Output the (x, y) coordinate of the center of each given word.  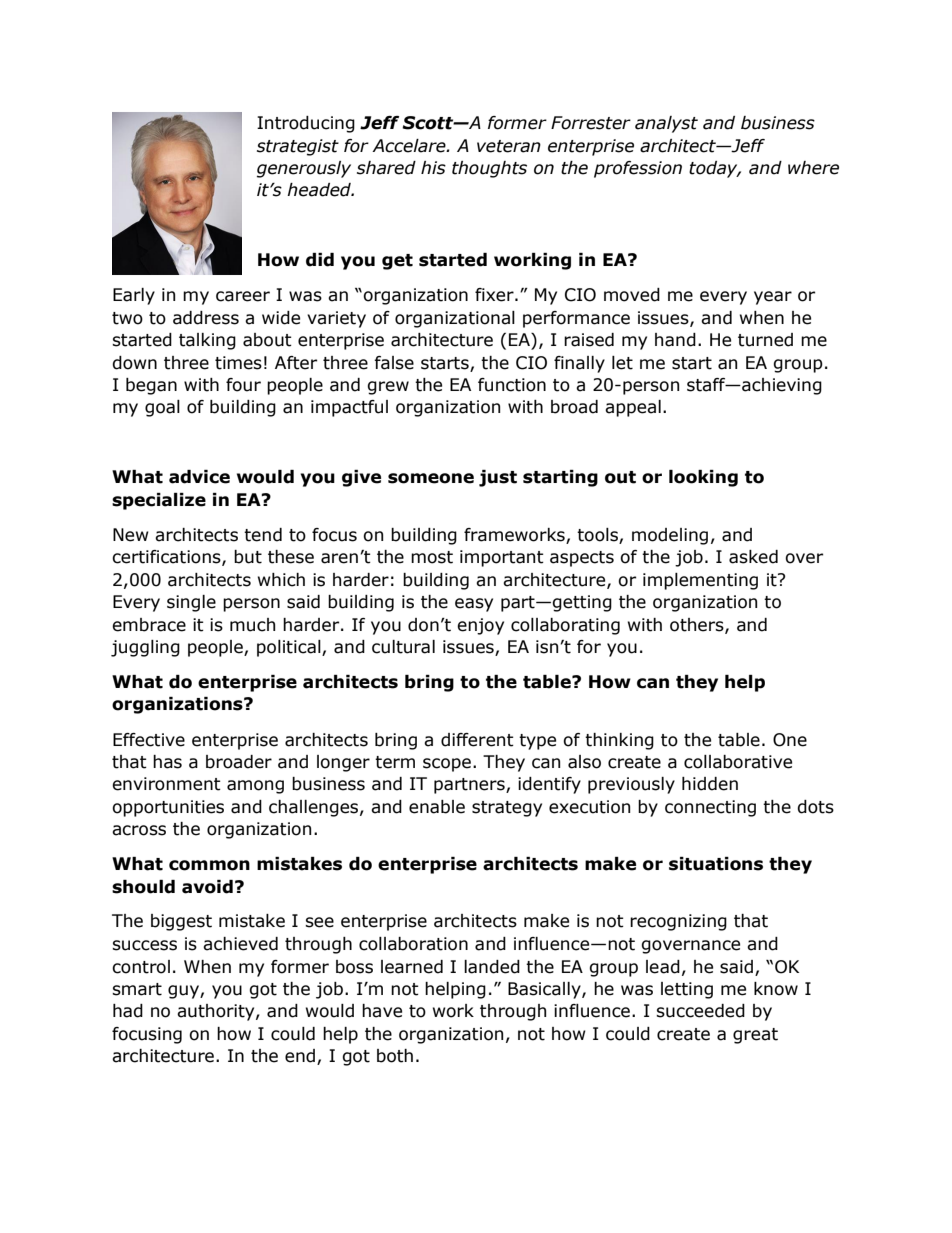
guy (184, 992)
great (755, 1036)
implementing (700, 581)
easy (474, 605)
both (395, 1056)
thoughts (489, 169)
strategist (298, 147)
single (191, 603)
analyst (666, 124)
